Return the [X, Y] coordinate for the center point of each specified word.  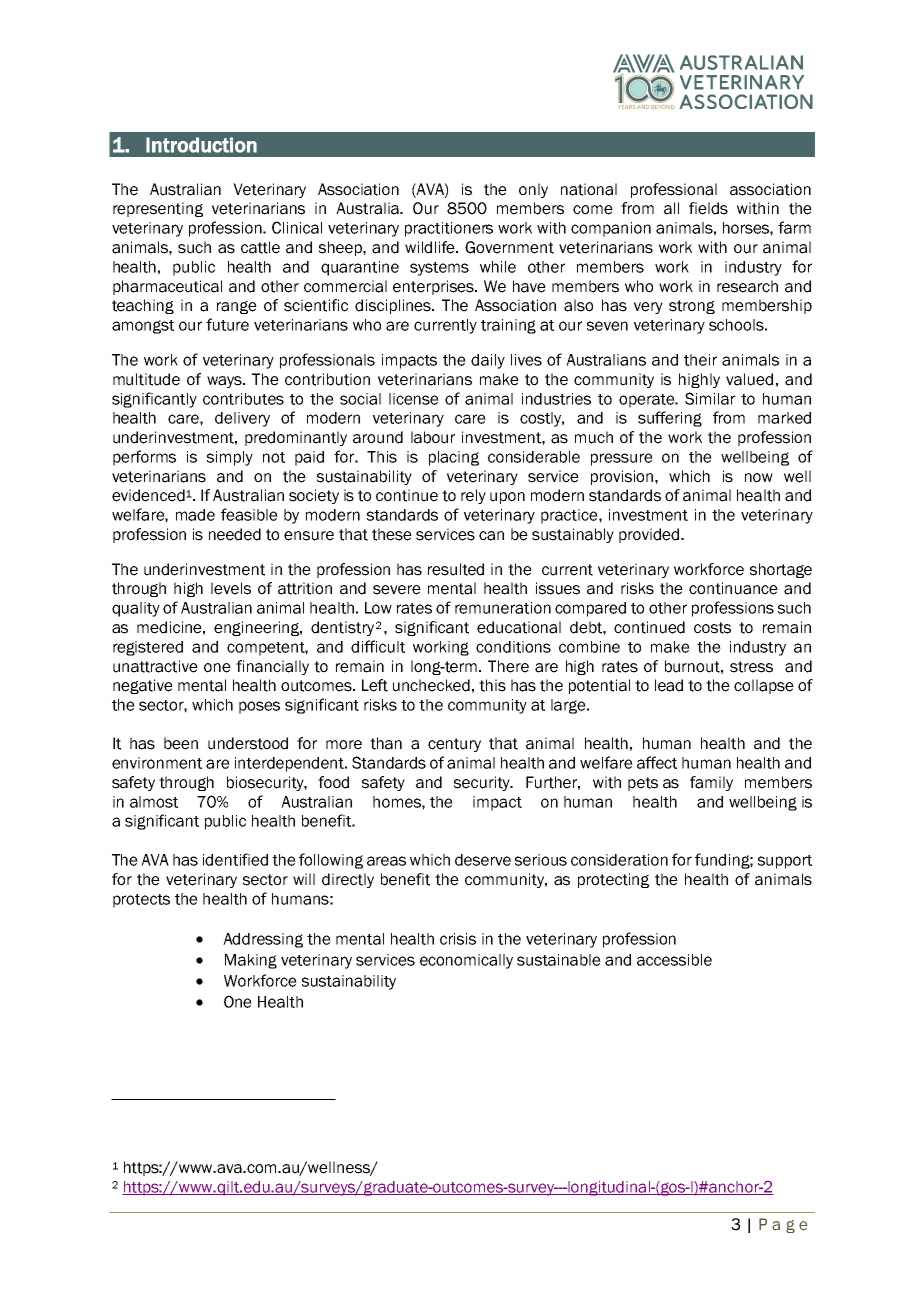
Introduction [201, 145]
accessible [674, 960]
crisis [458, 939]
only [533, 190]
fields [708, 208]
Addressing [263, 940]
